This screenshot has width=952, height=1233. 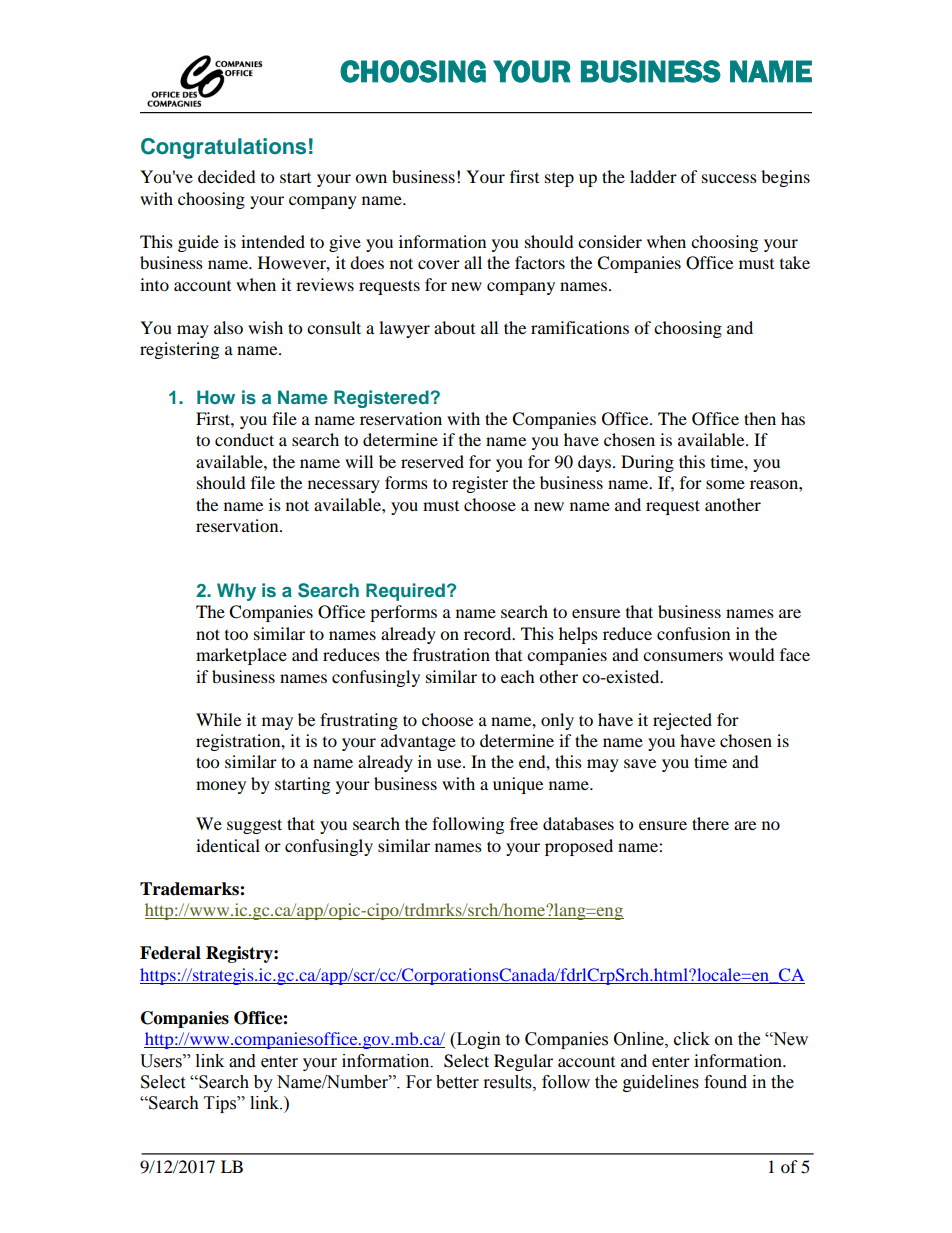 I want to click on success, so click(x=729, y=178).
